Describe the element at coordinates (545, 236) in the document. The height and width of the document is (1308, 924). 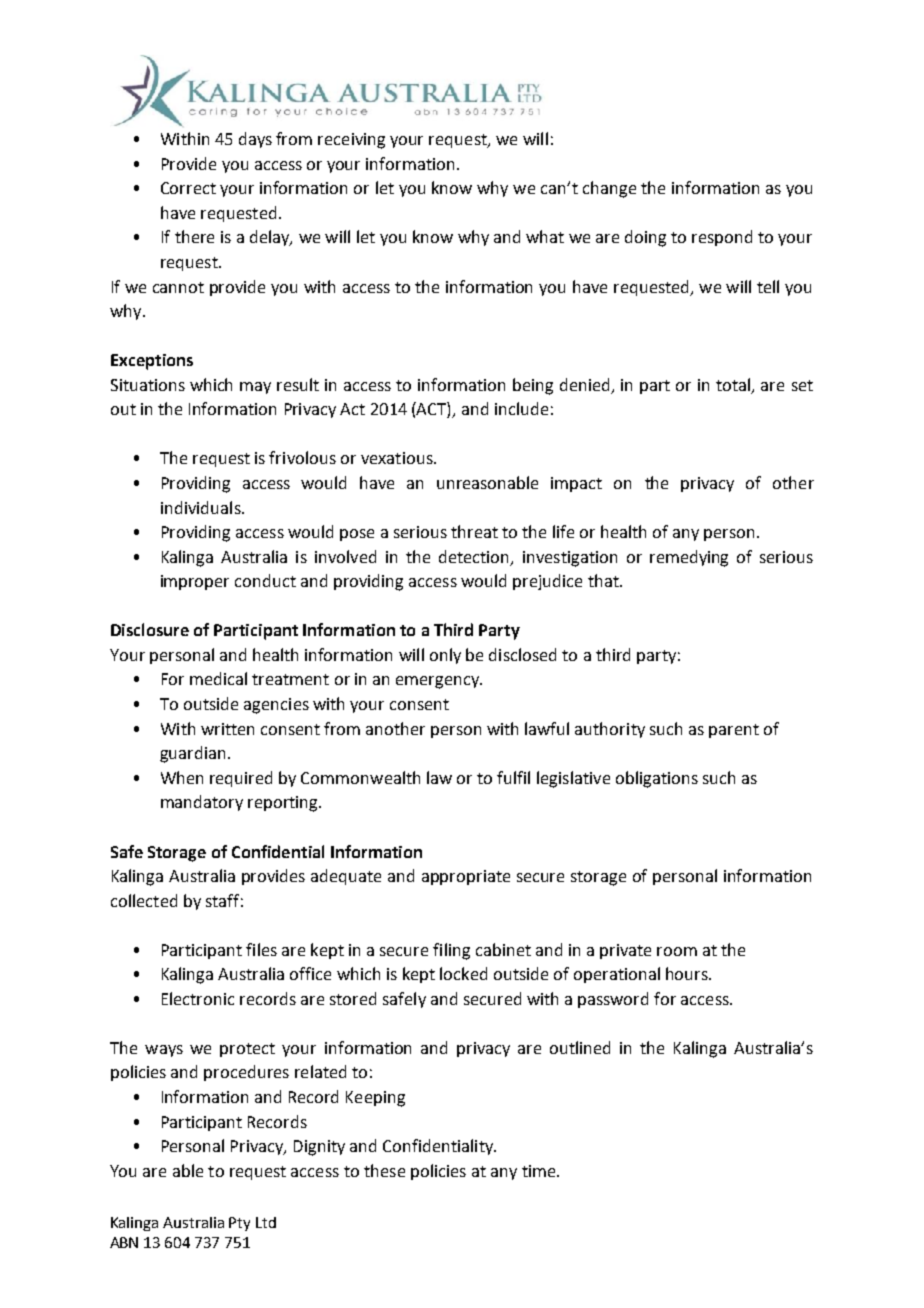
I see `what` at that location.
